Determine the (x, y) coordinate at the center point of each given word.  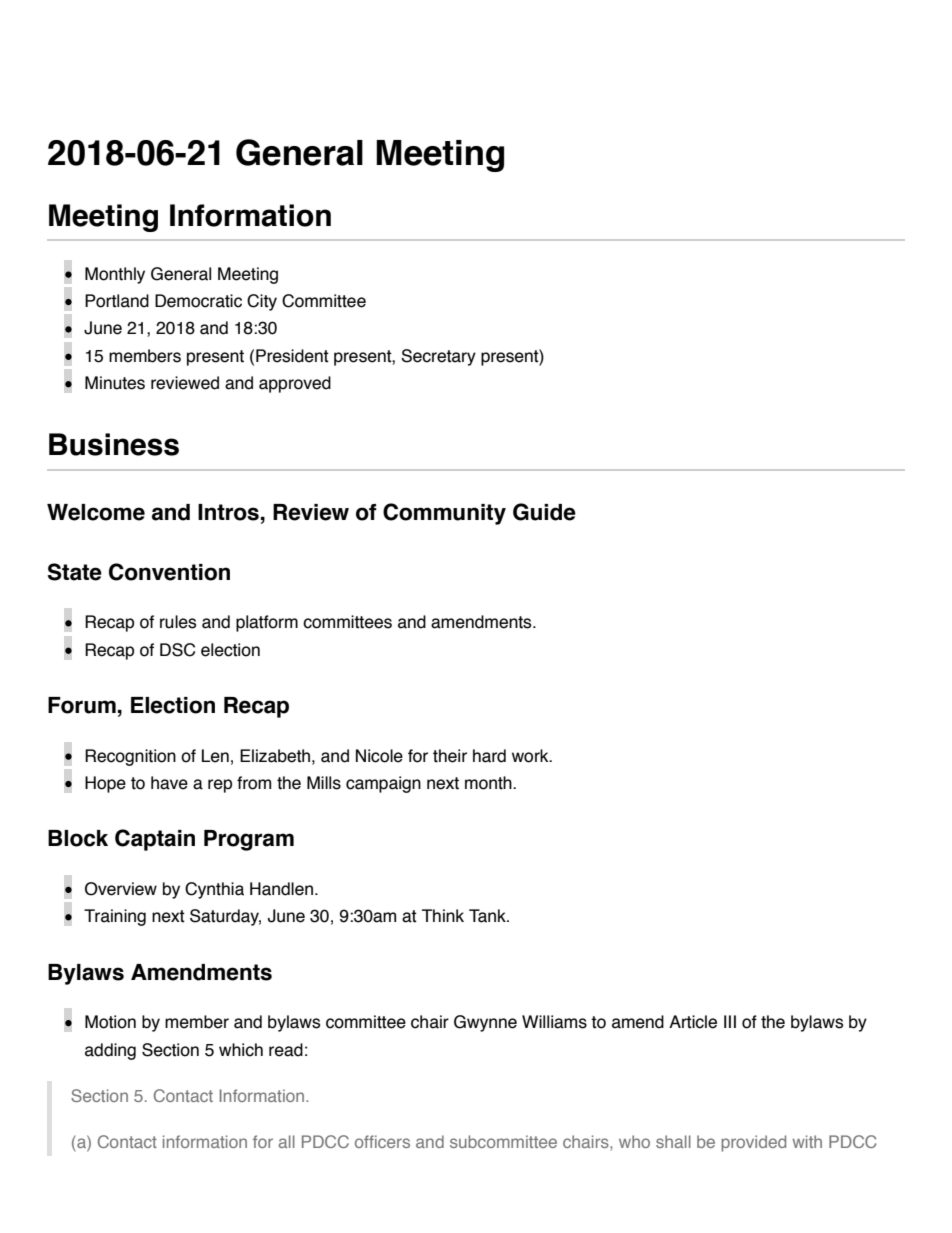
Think (443, 915)
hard (489, 756)
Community (444, 514)
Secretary (438, 357)
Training (115, 917)
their (450, 756)
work (531, 756)
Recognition (130, 757)
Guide (544, 512)
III (730, 1021)
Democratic (198, 301)
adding (110, 1051)
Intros (228, 512)
